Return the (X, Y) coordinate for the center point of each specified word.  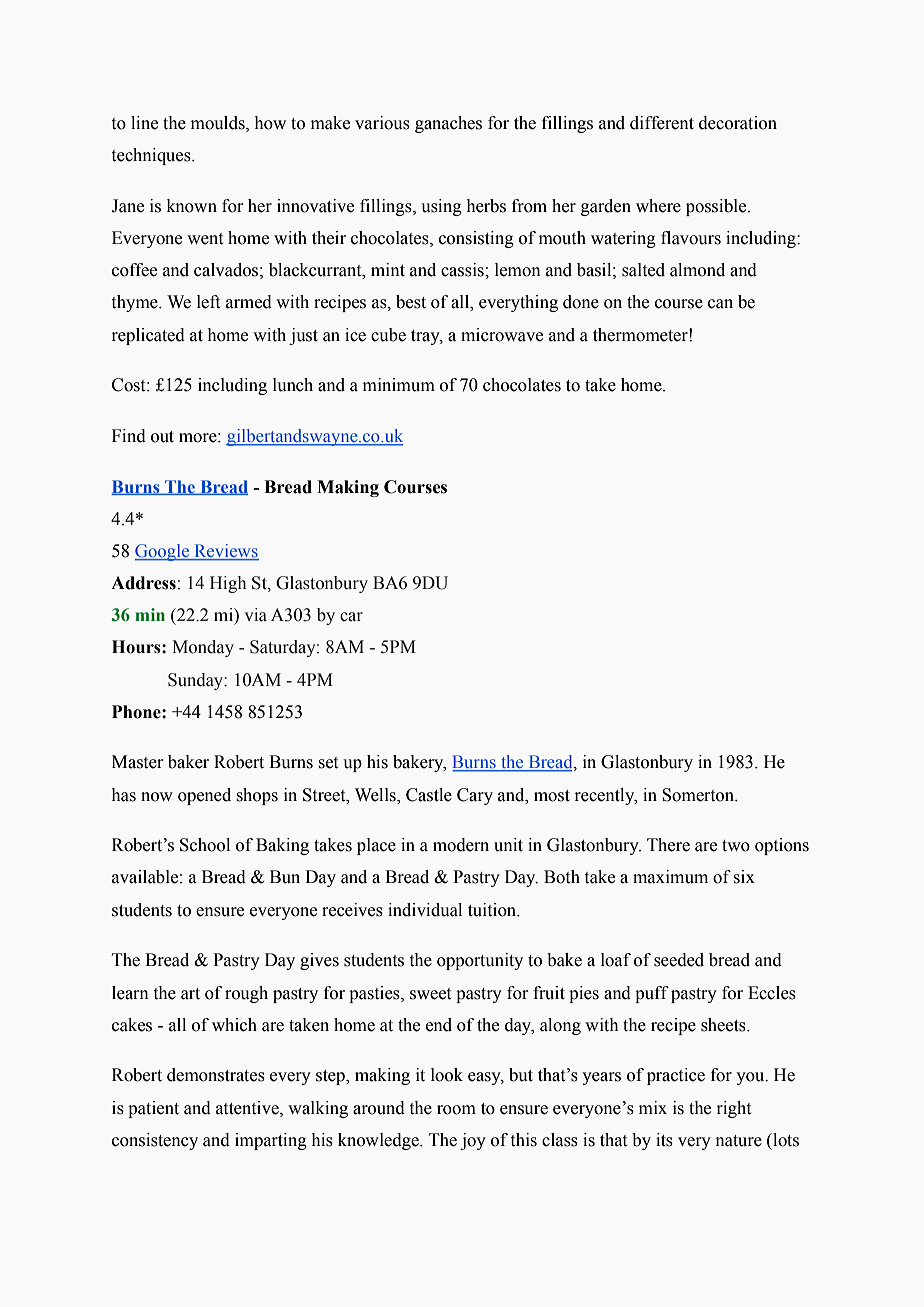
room (456, 1110)
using (441, 207)
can (720, 304)
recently (606, 796)
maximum (670, 877)
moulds (219, 124)
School (205, 845)
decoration (738, 123)
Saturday (284, 648)
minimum (399, 385)
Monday (203, 648)
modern (461, 845)
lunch (293, 385)
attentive (248, 1108)
